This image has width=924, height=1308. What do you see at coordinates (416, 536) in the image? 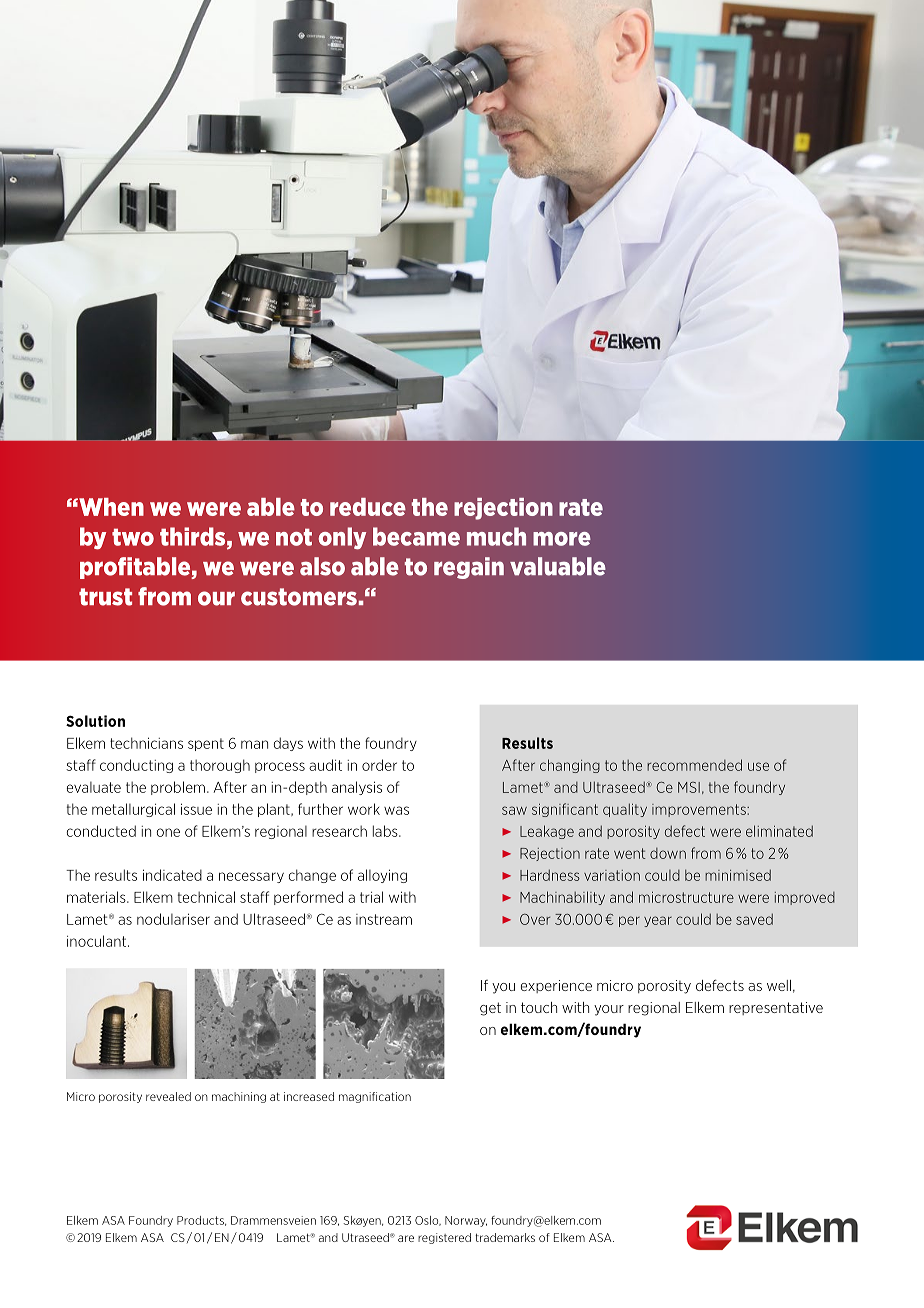
I see `became` at bounding box center [416, 536].
